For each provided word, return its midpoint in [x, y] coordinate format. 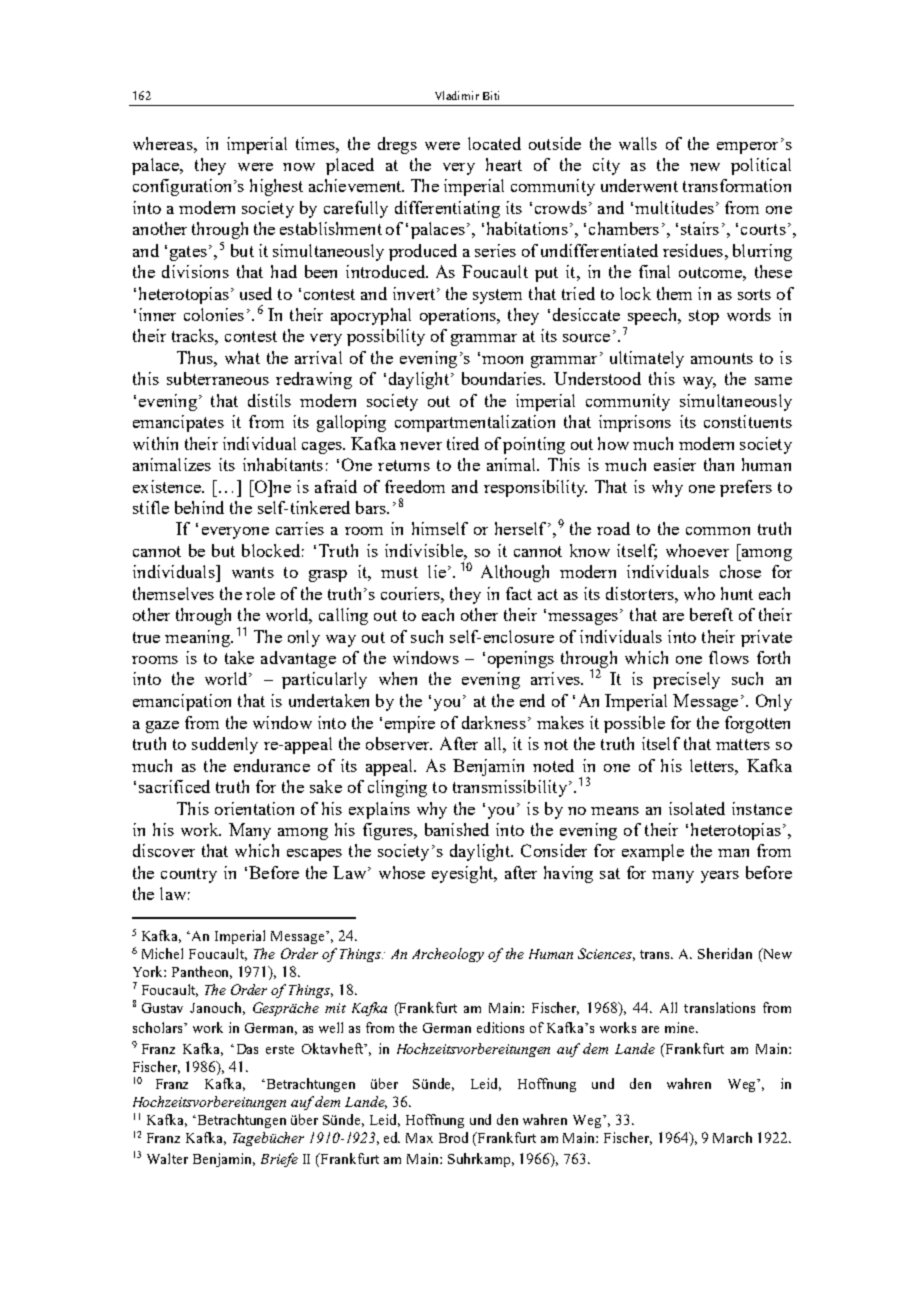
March [732, 1137]
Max [419, 1138]
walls [638, 143]
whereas [164, 143]
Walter [167, 1158]
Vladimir [457, 95]
